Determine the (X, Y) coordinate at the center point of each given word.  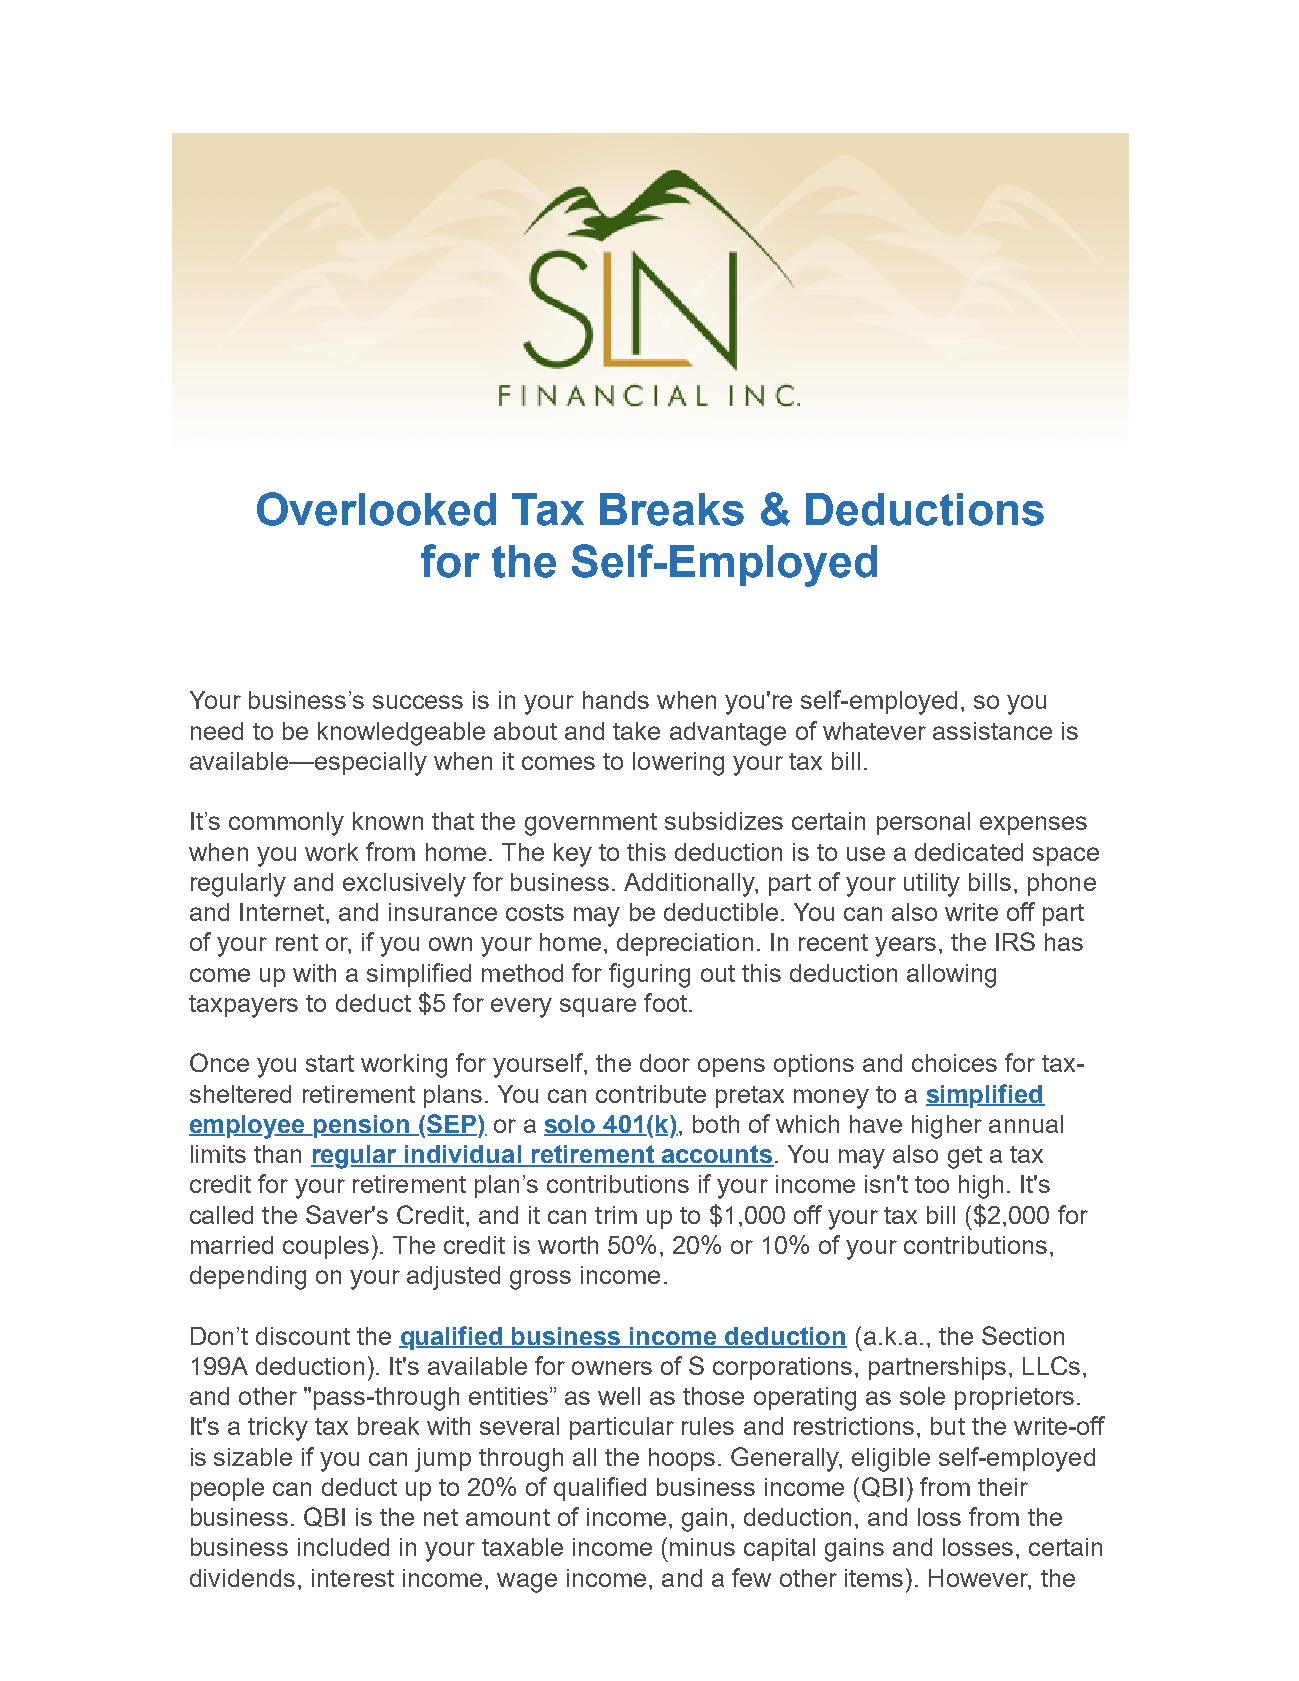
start (330, 1063)
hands (616, 700)
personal (923, 823)
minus (702, 1547)
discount (303, 1336)
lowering (678, 764)
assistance (992, 731)
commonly (286, 824)
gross (540, 1280)
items (874, 1578)
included (343, 1547)
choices (954, 1063)
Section (1023, 1335)
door (665, 1063)
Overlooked (376, 509)
